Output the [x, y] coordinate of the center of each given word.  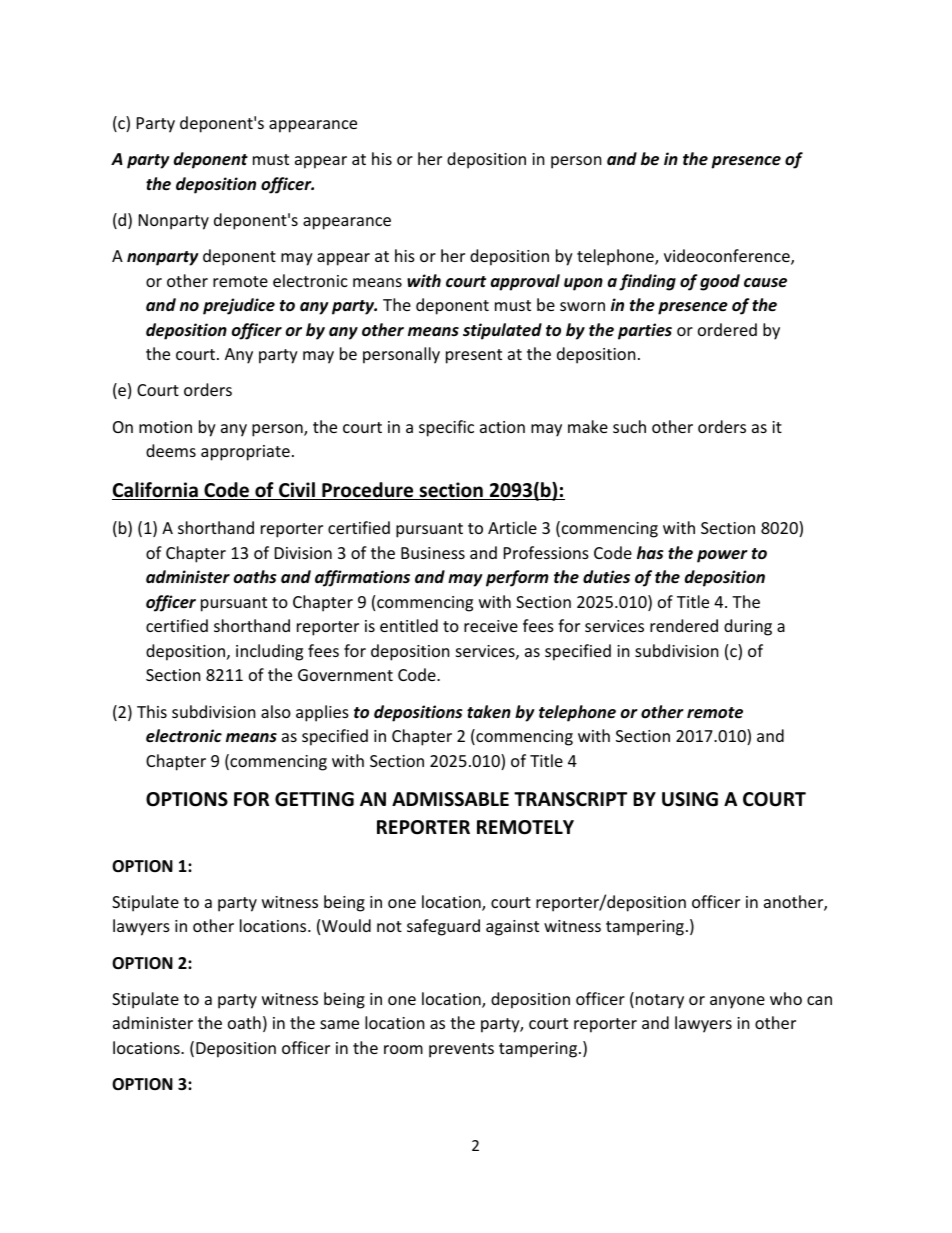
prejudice [239, 306]
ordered [727, 329]
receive [491, 626]
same [339, 1024]
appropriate [245, 453]
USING [690, 799]
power [722, 556]
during [748, 627]
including [269, 652]
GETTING [314, 799]
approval [525, 282]
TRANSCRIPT [570, 799]
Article [512, 527]
